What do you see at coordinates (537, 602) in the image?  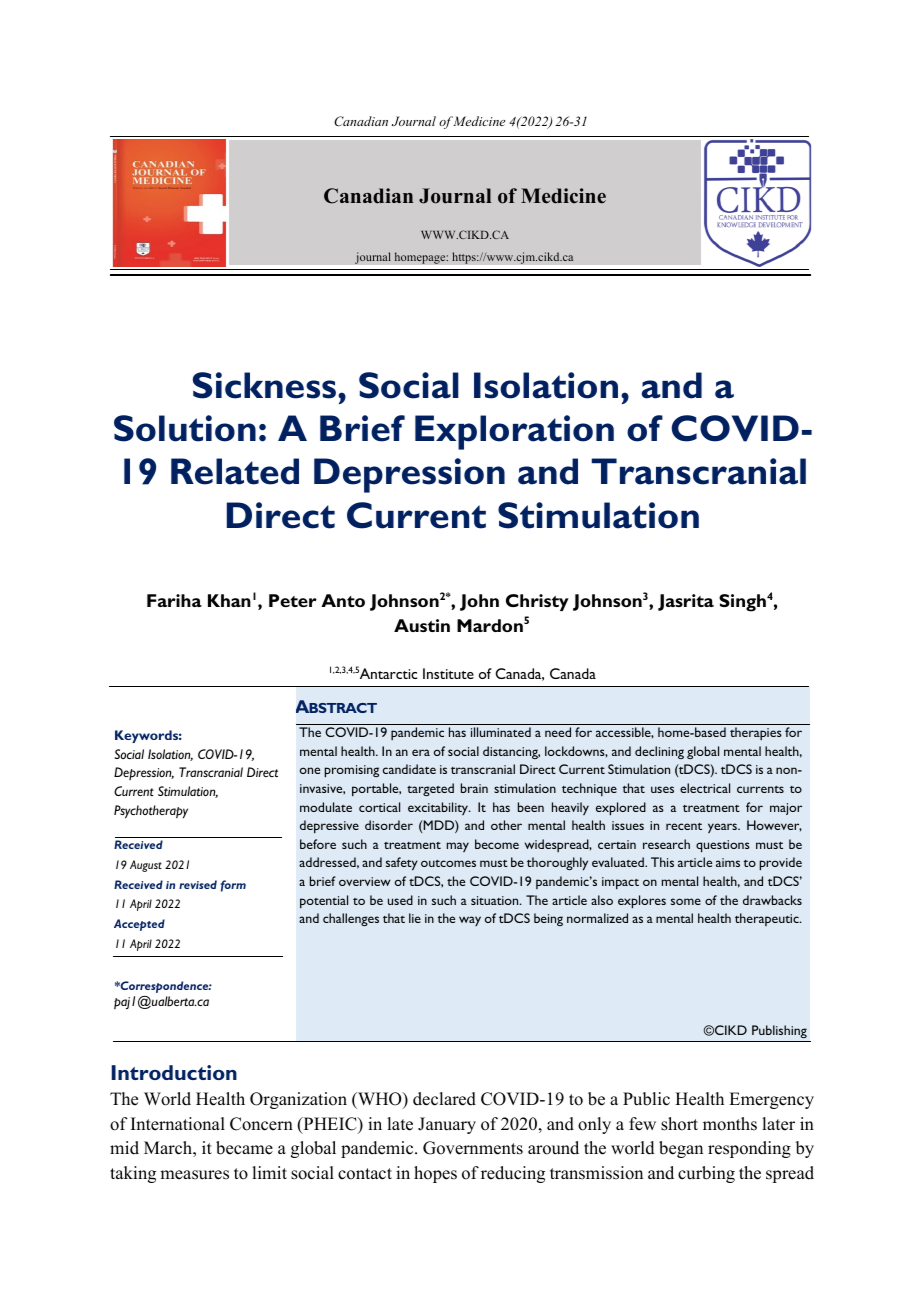 I see `Christy` at bounding box center [537, 602].
